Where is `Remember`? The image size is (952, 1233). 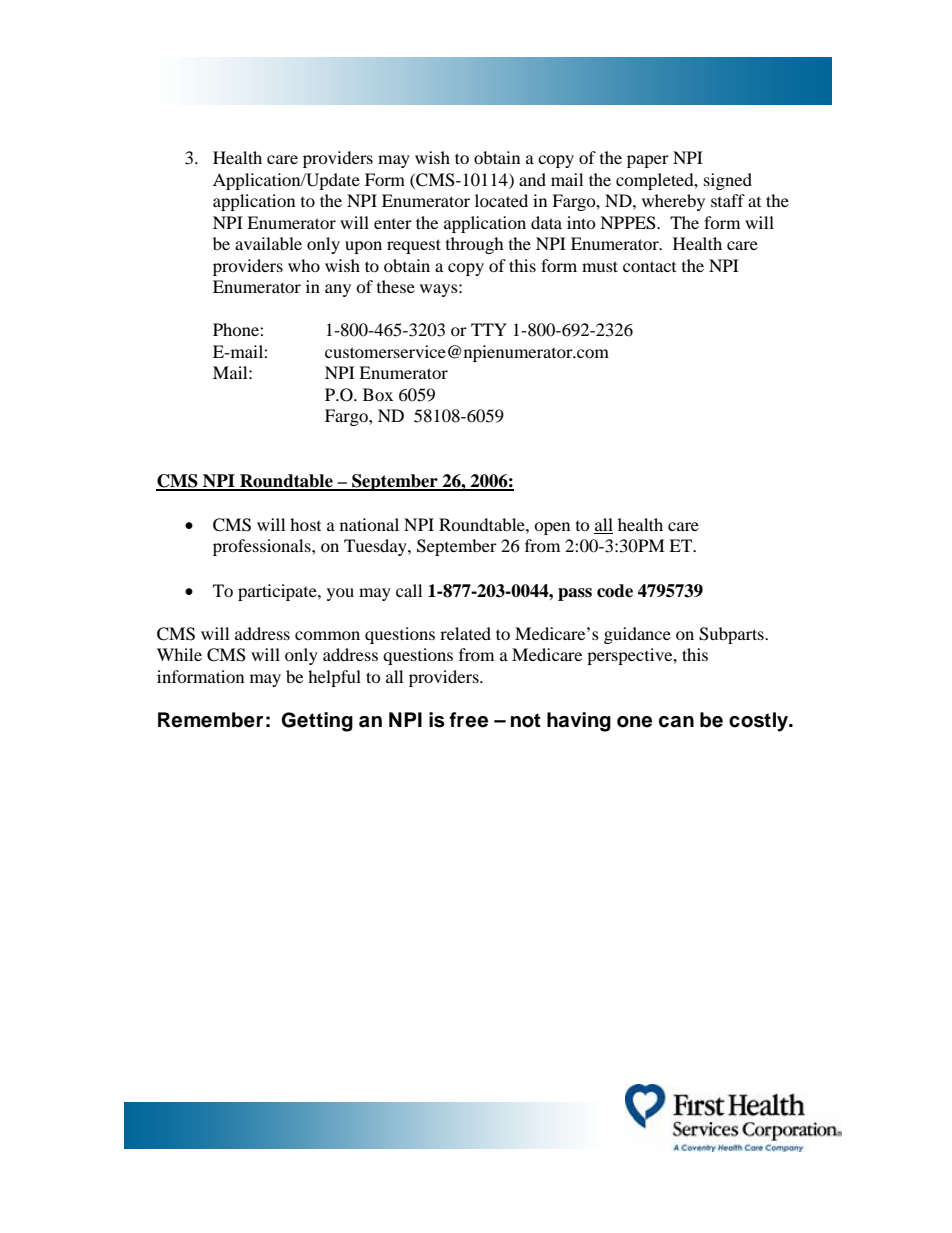 Remember is located at coordinates (210, 720).
